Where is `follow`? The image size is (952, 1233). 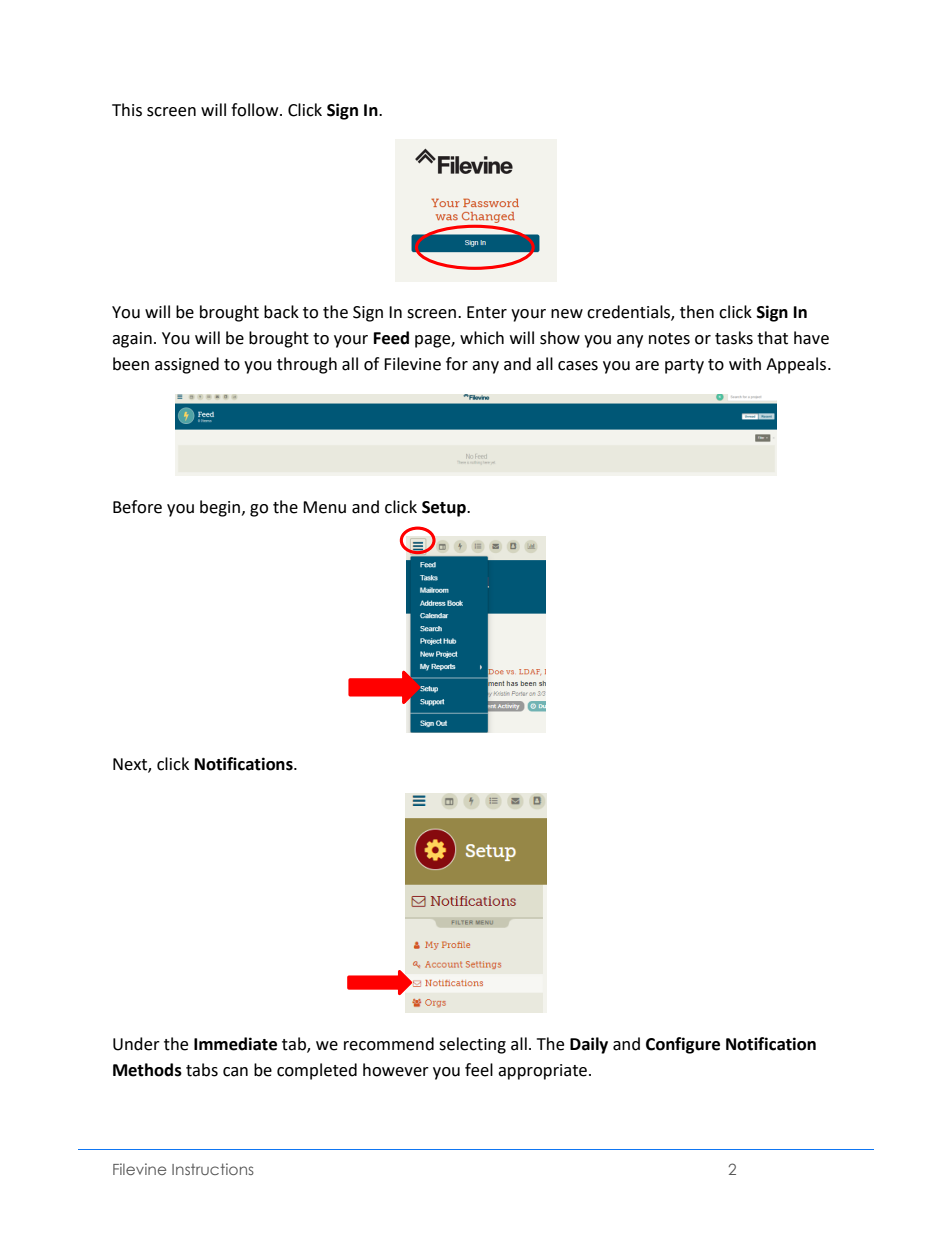 follow is located at coordinates (256, 110).
